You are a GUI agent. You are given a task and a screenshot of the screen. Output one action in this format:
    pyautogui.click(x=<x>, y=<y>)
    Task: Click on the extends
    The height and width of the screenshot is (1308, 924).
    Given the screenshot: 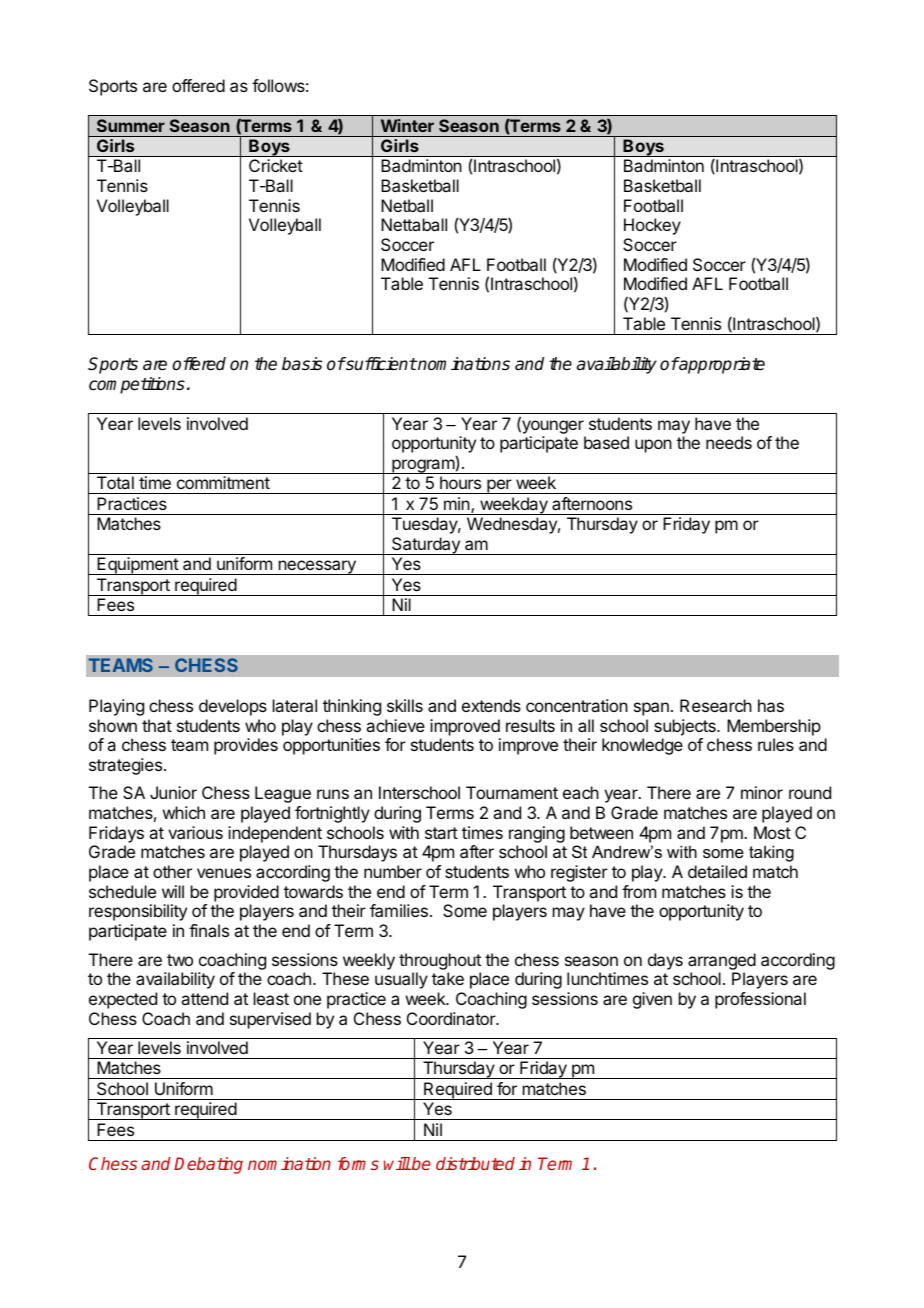 What is the action you would take?
    pyautogui.click(x=491, y=705)
